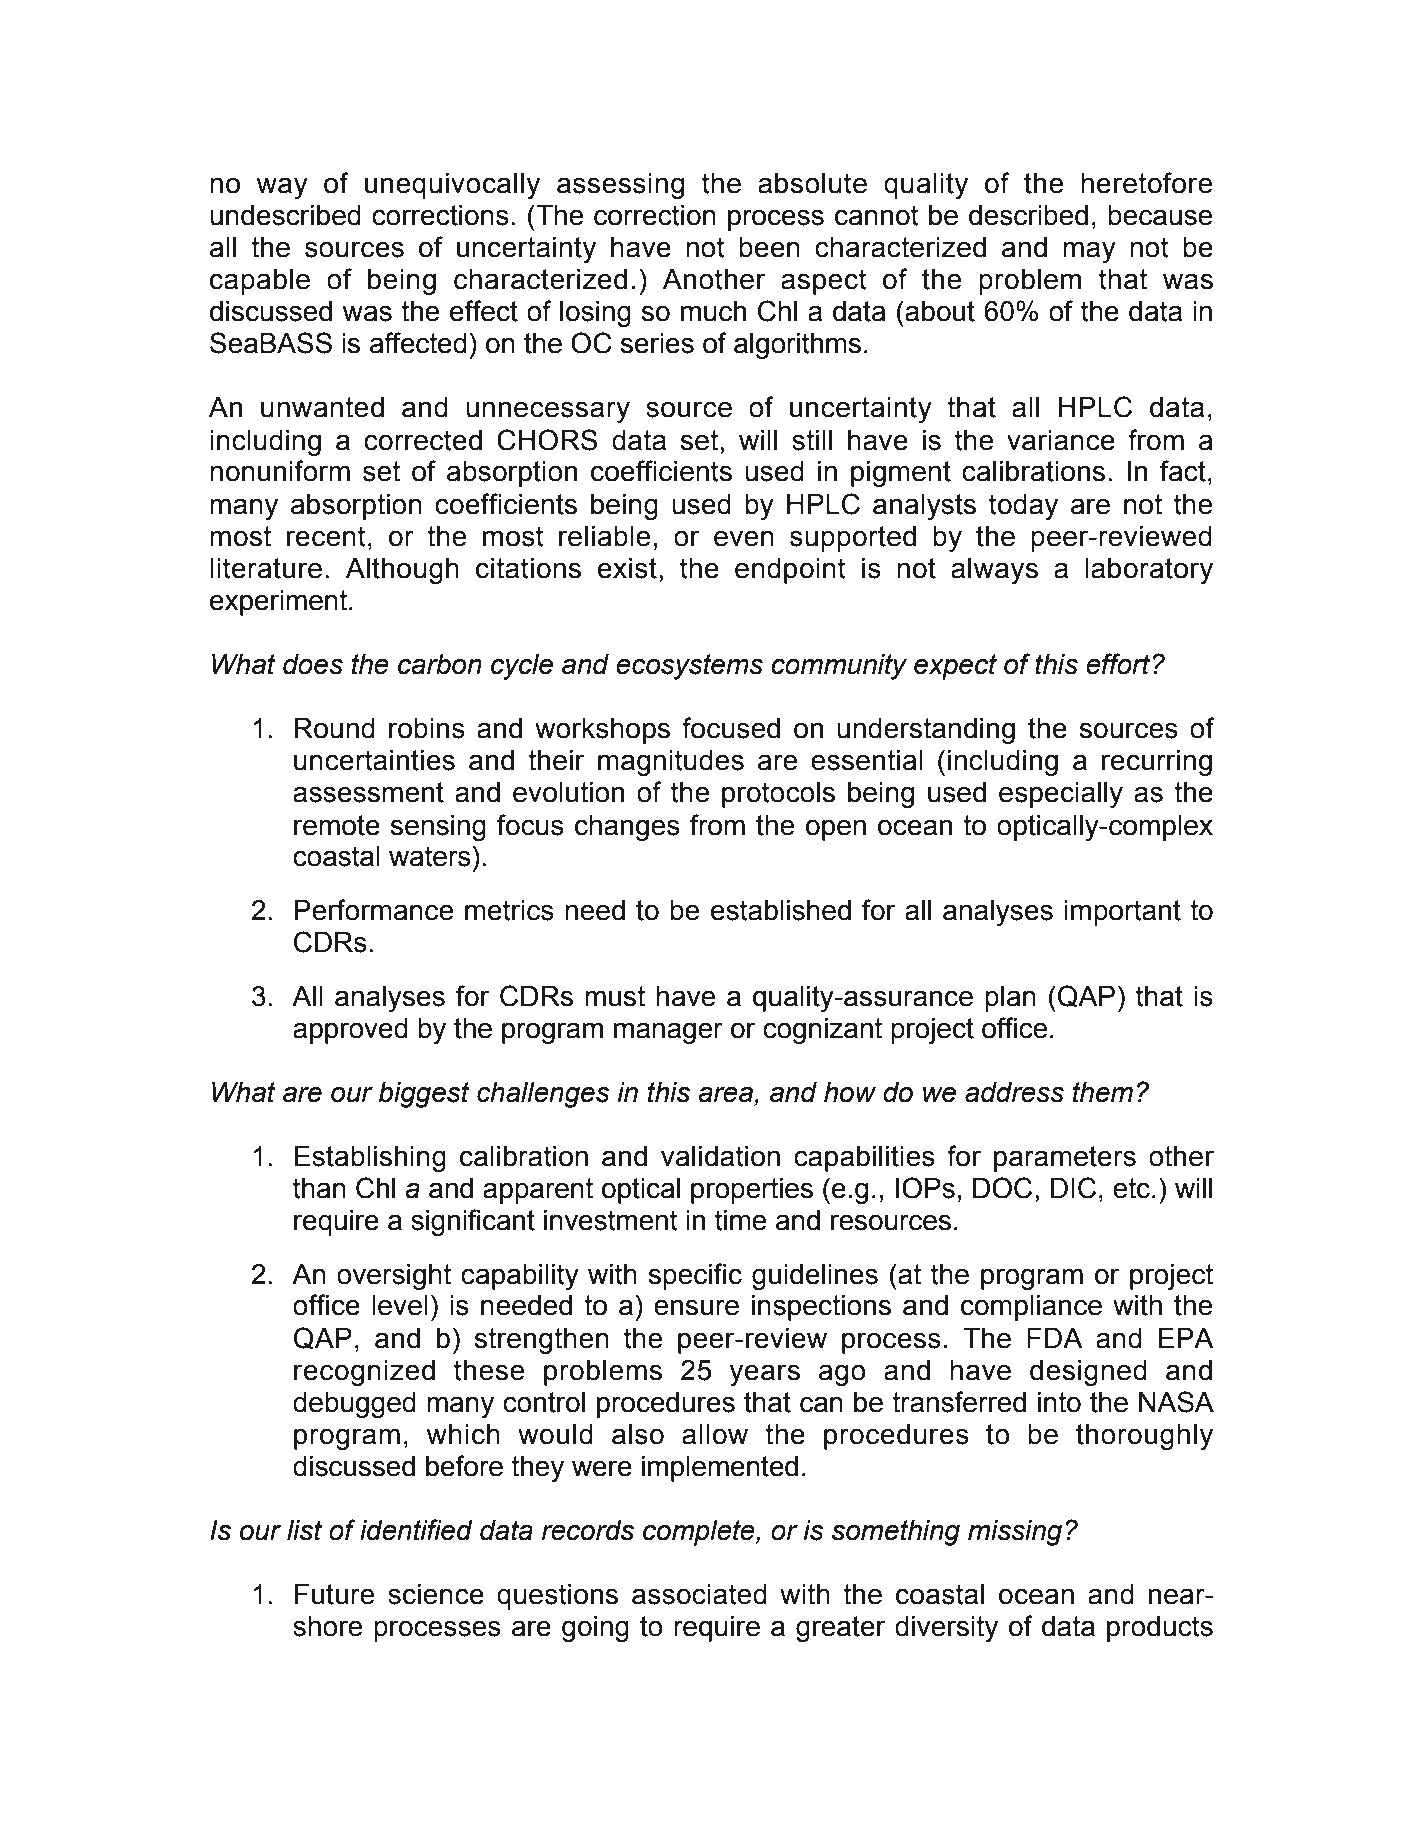 The width and height of the page is (1423, 1841). Describe the element at coordinates (402, 571) in the page. I see `Although` at that location.
